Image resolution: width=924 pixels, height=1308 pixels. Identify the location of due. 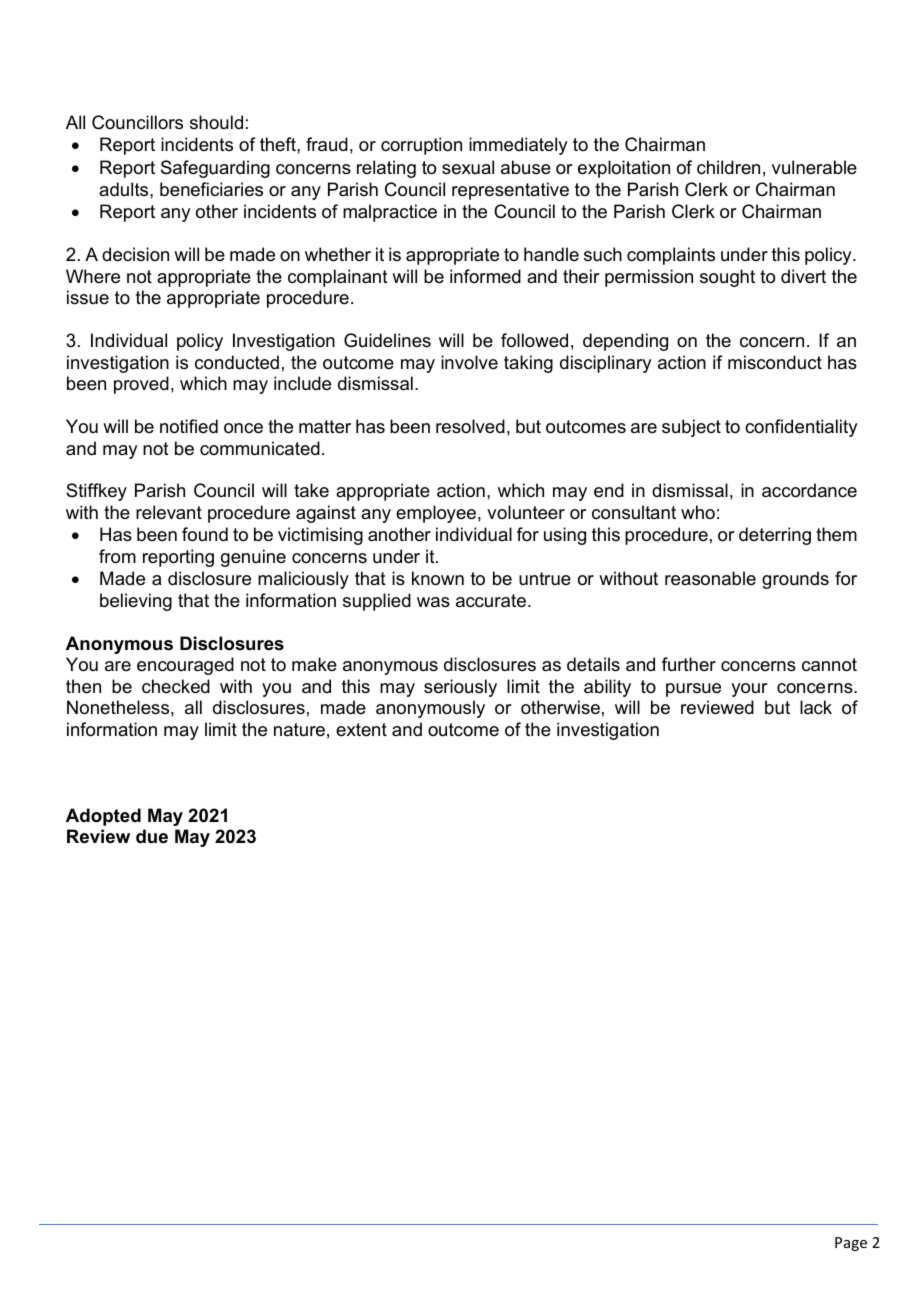
(152, 836).
